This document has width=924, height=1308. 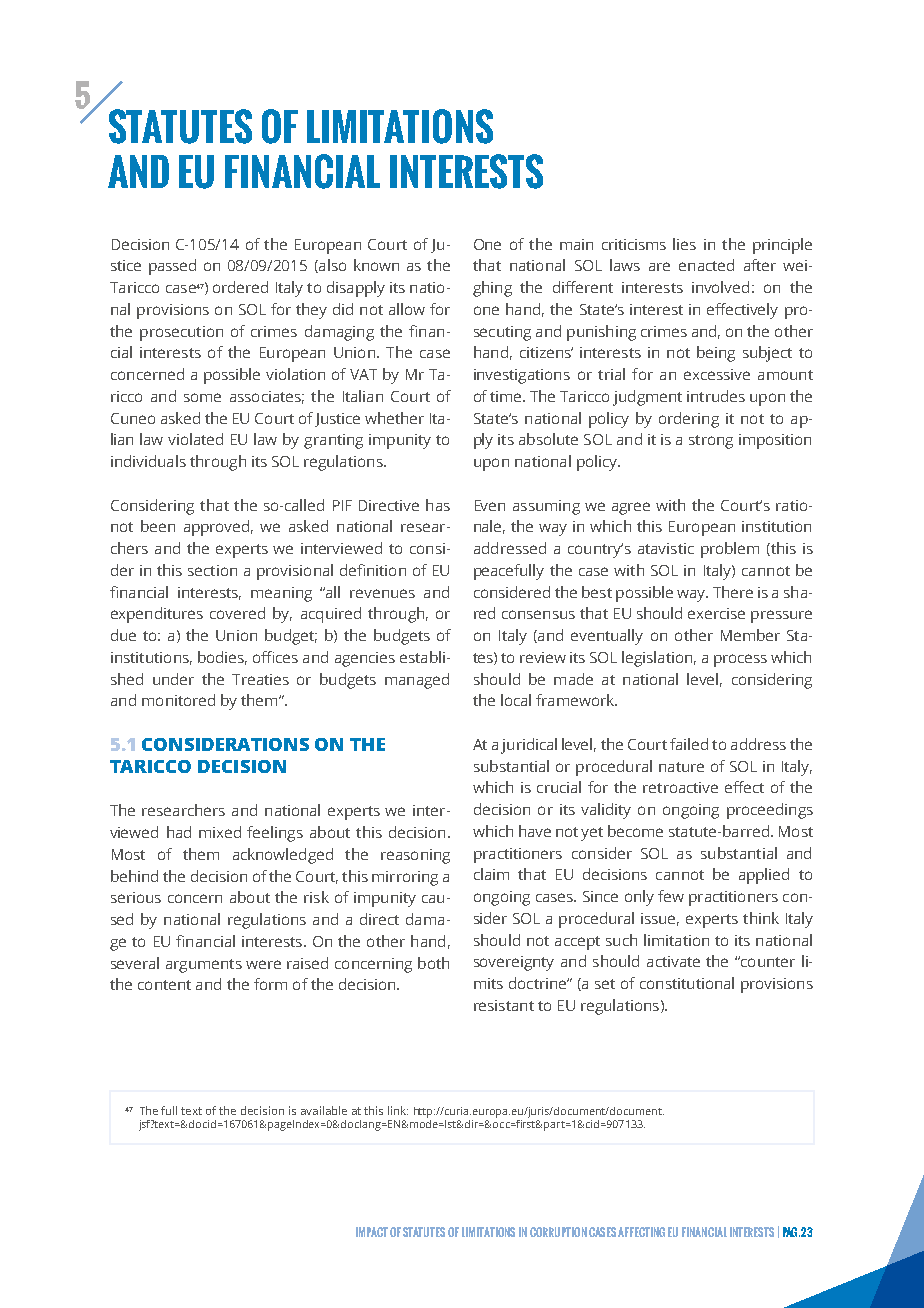 What do you see at coordinates (373, 570) in the document?
I see `definition` at bounding box center [373, 570].
